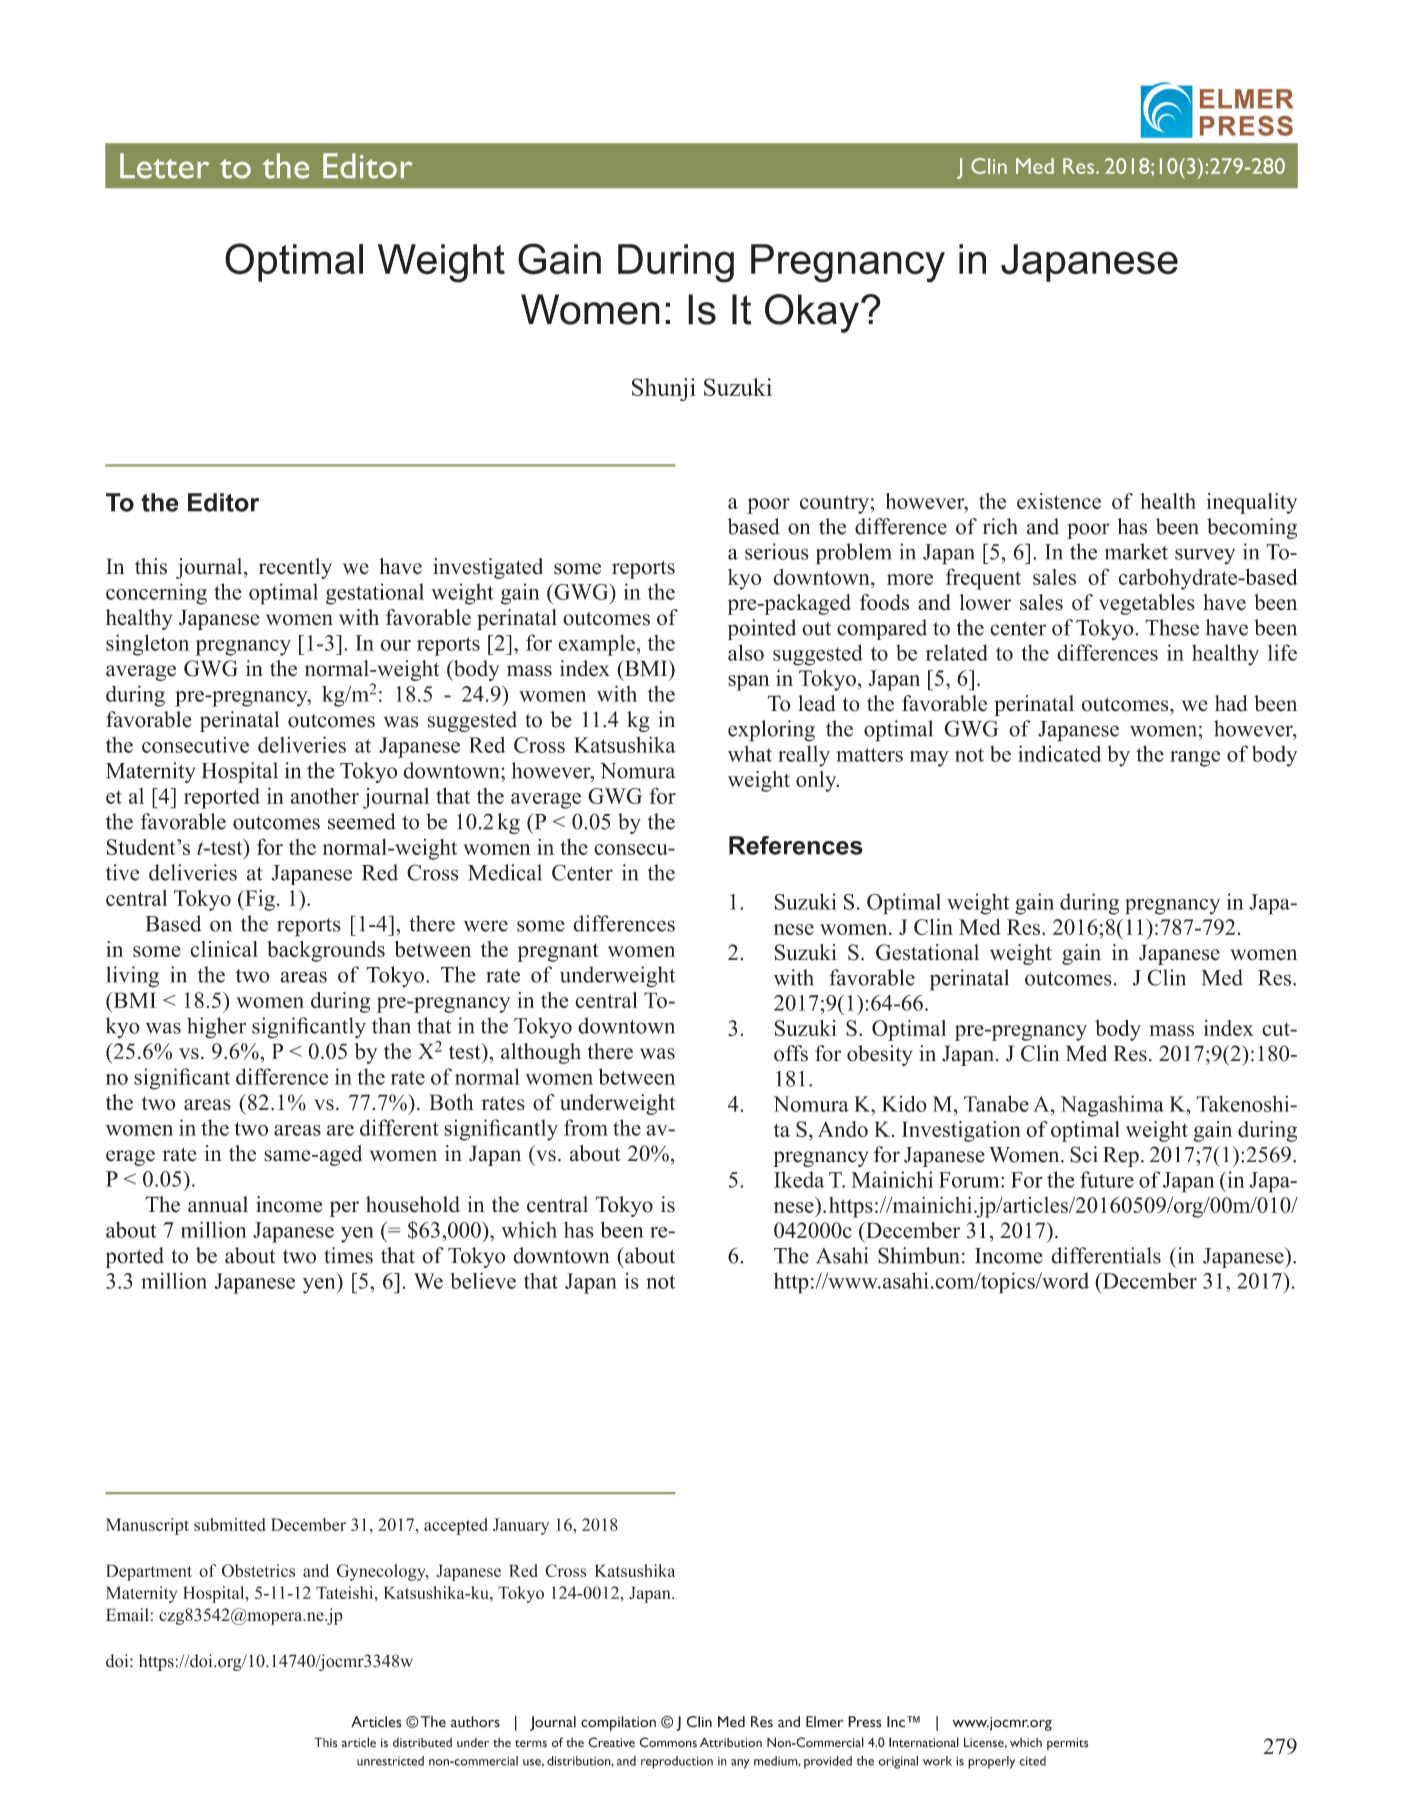  I want to click on existence, so click(1059, 501).
